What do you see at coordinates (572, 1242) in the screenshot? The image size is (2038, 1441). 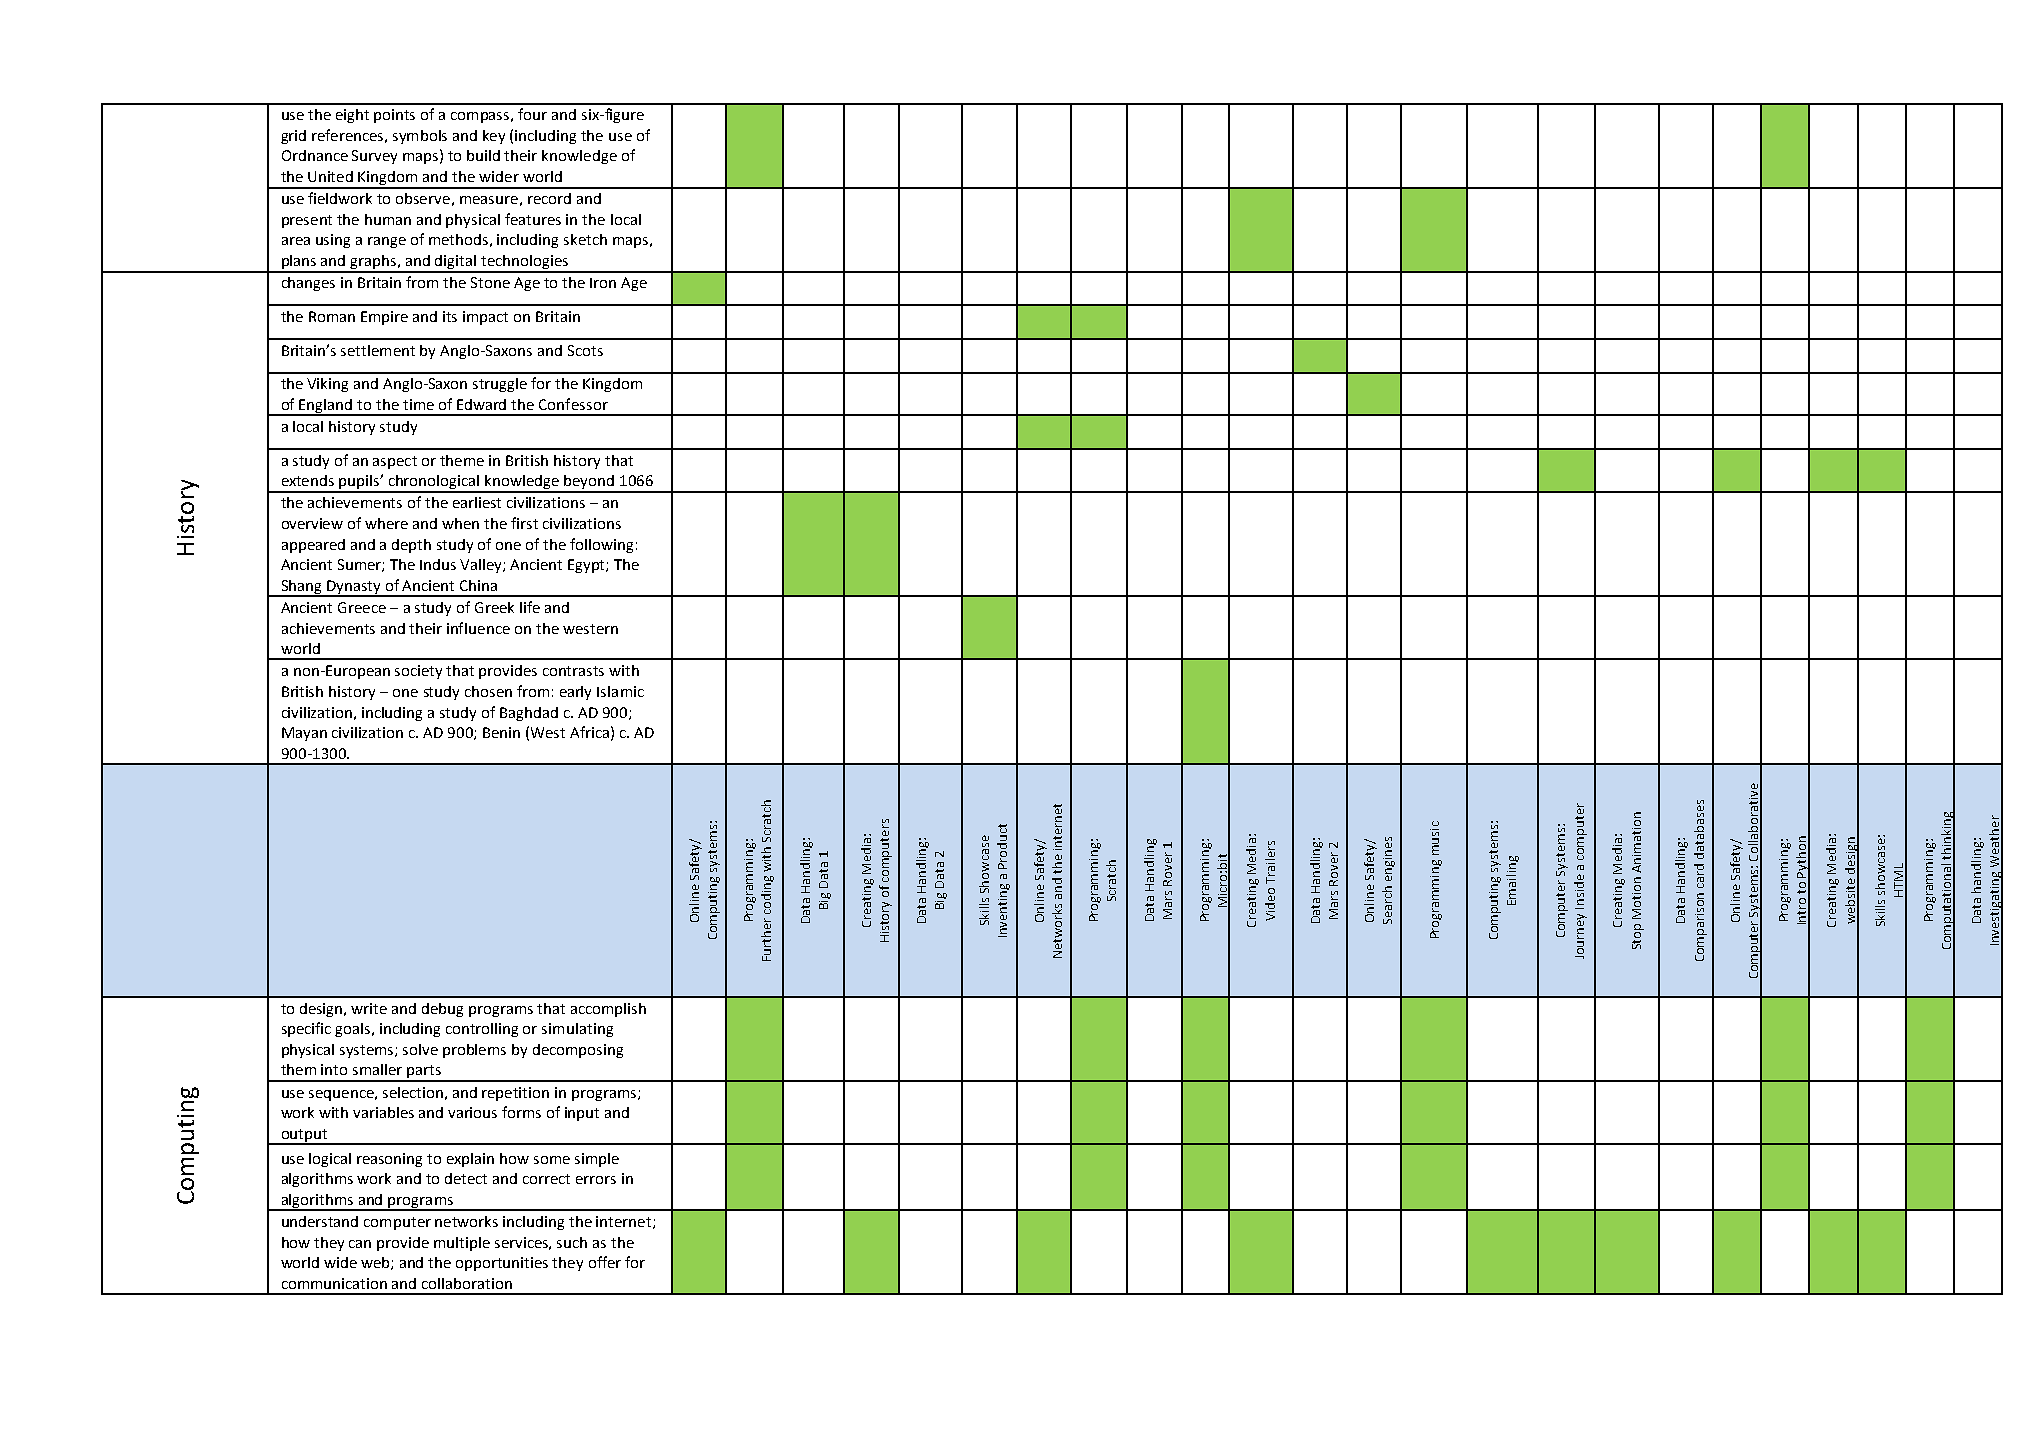 I see `such` at bounding box center [572, 1242].
